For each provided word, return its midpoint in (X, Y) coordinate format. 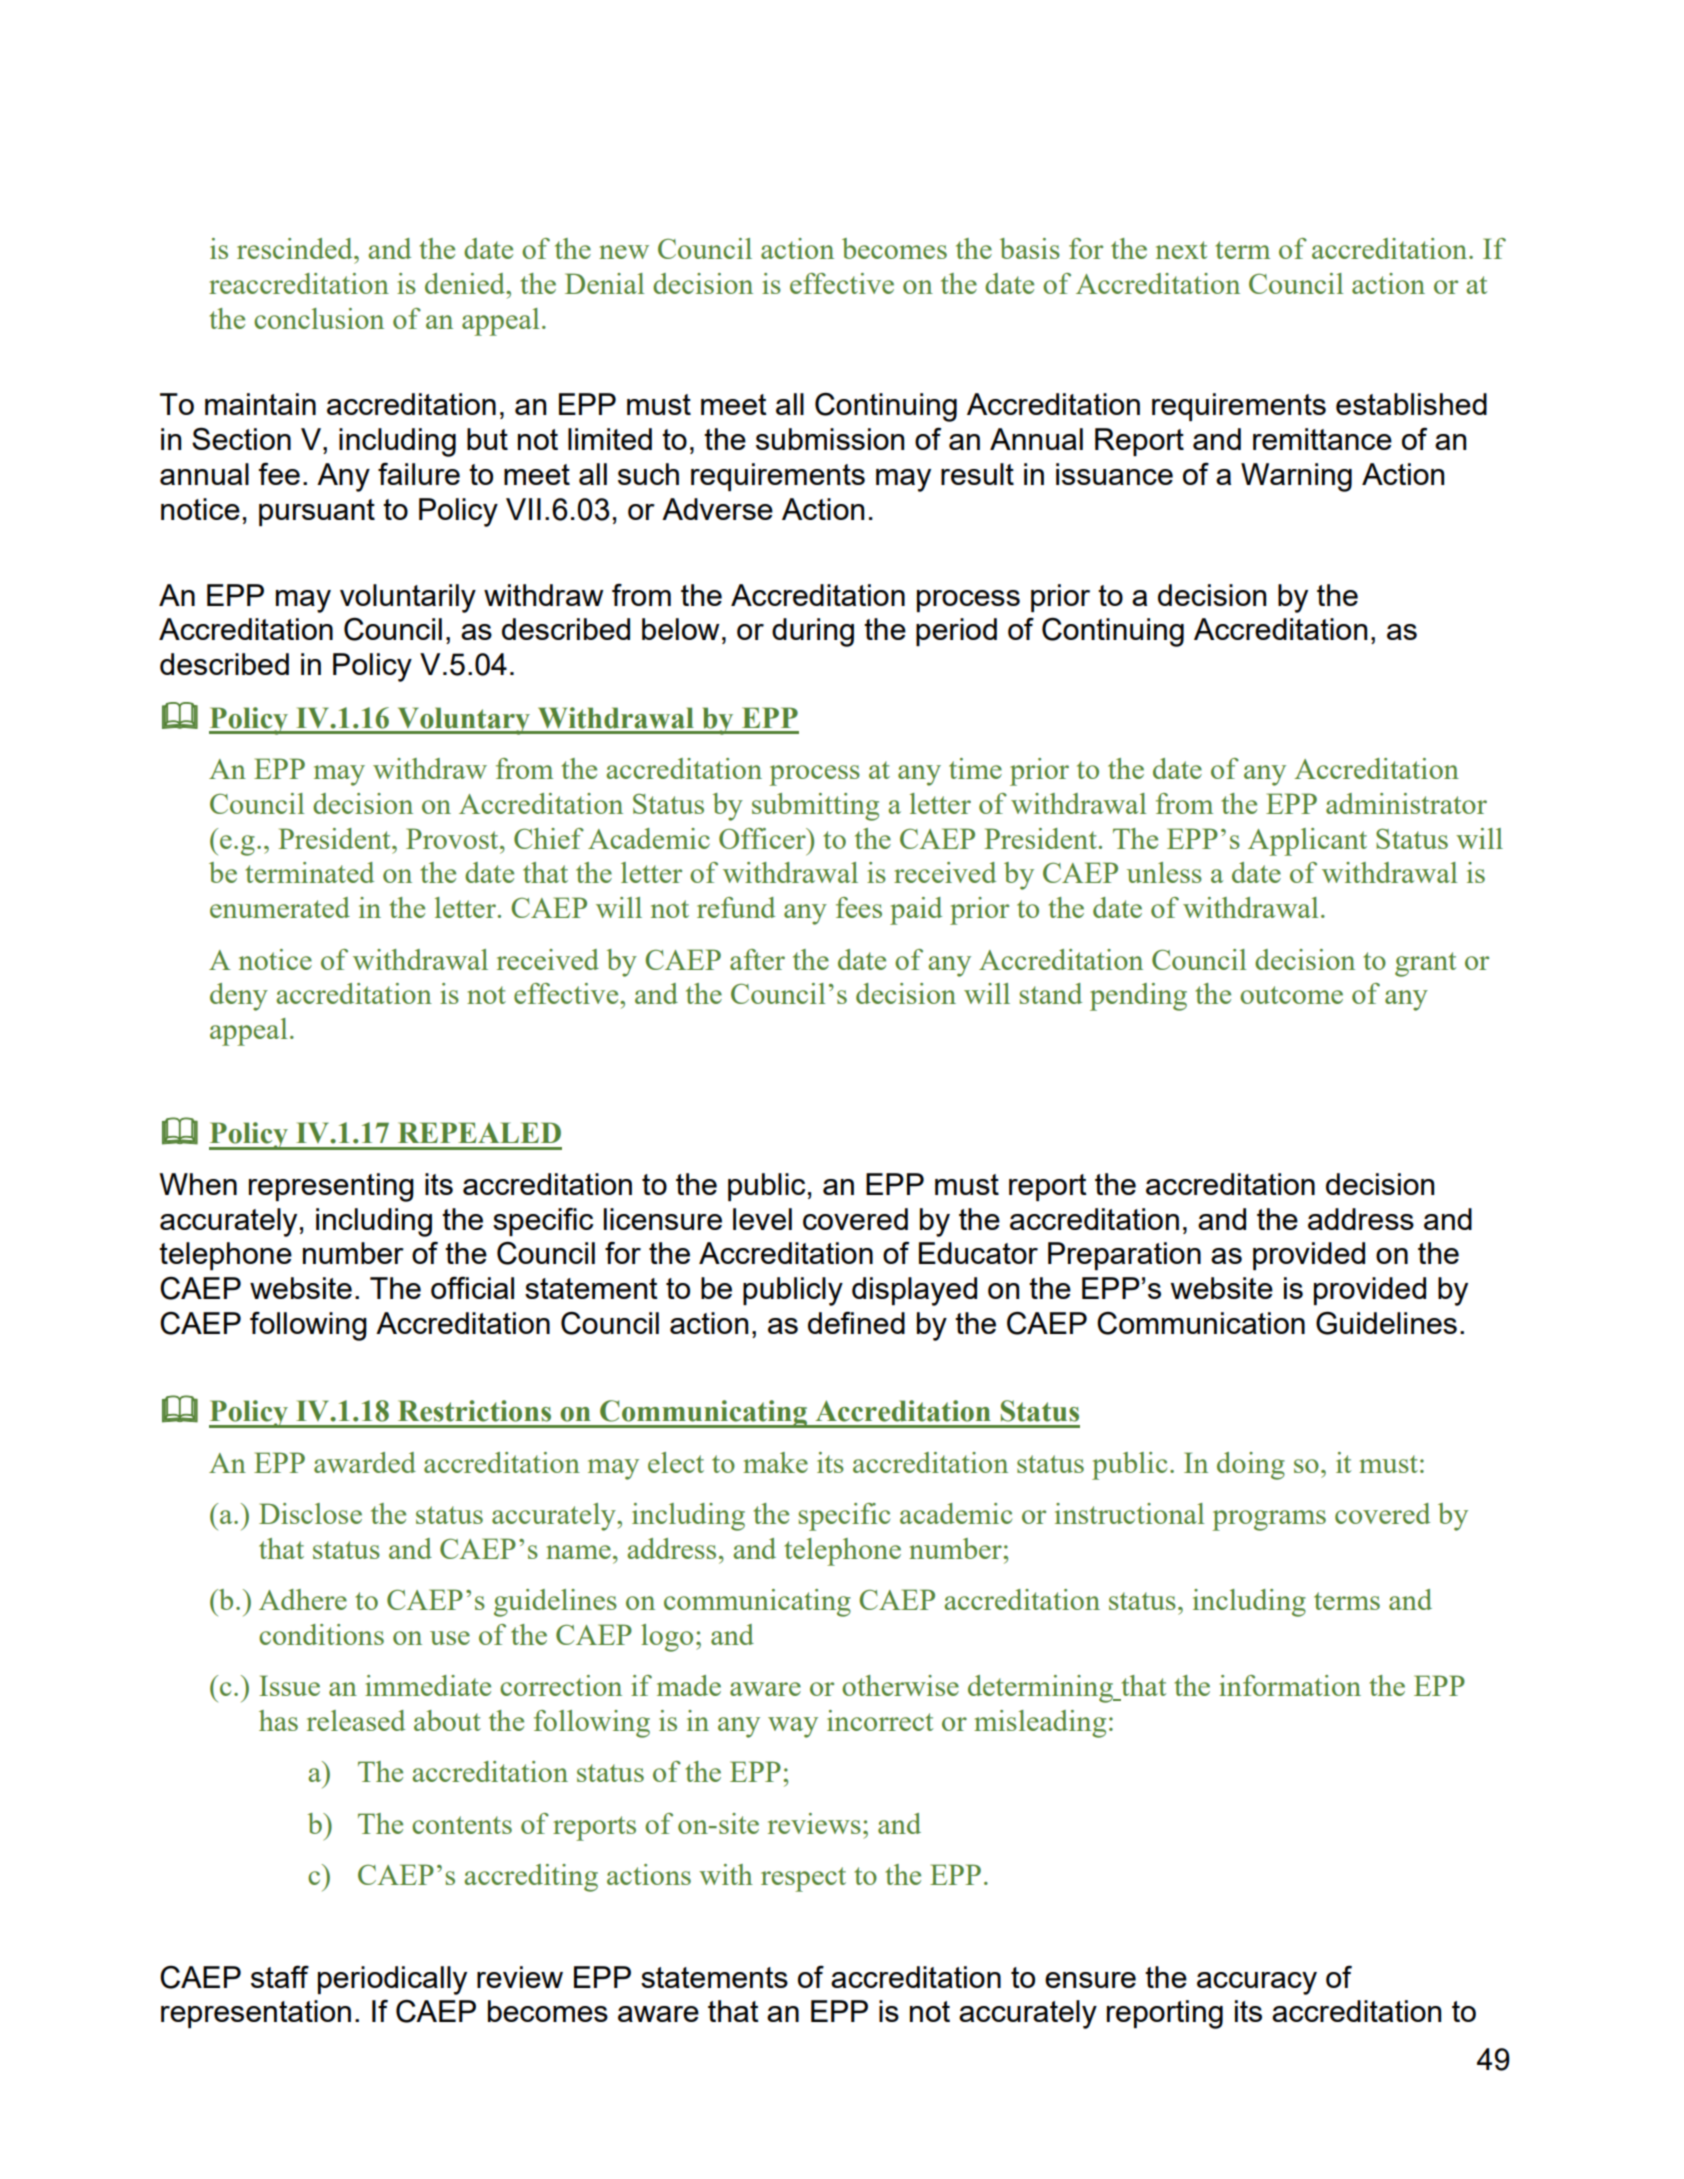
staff (280, 1976)
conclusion (319, 318)
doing (1251, 1466)
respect (803, 1879)
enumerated (280, 907)
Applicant (1307, 842)
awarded (365, 1462)
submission (830, 439)
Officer (763, 838)
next (1181, 250)
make (775, 1462)
